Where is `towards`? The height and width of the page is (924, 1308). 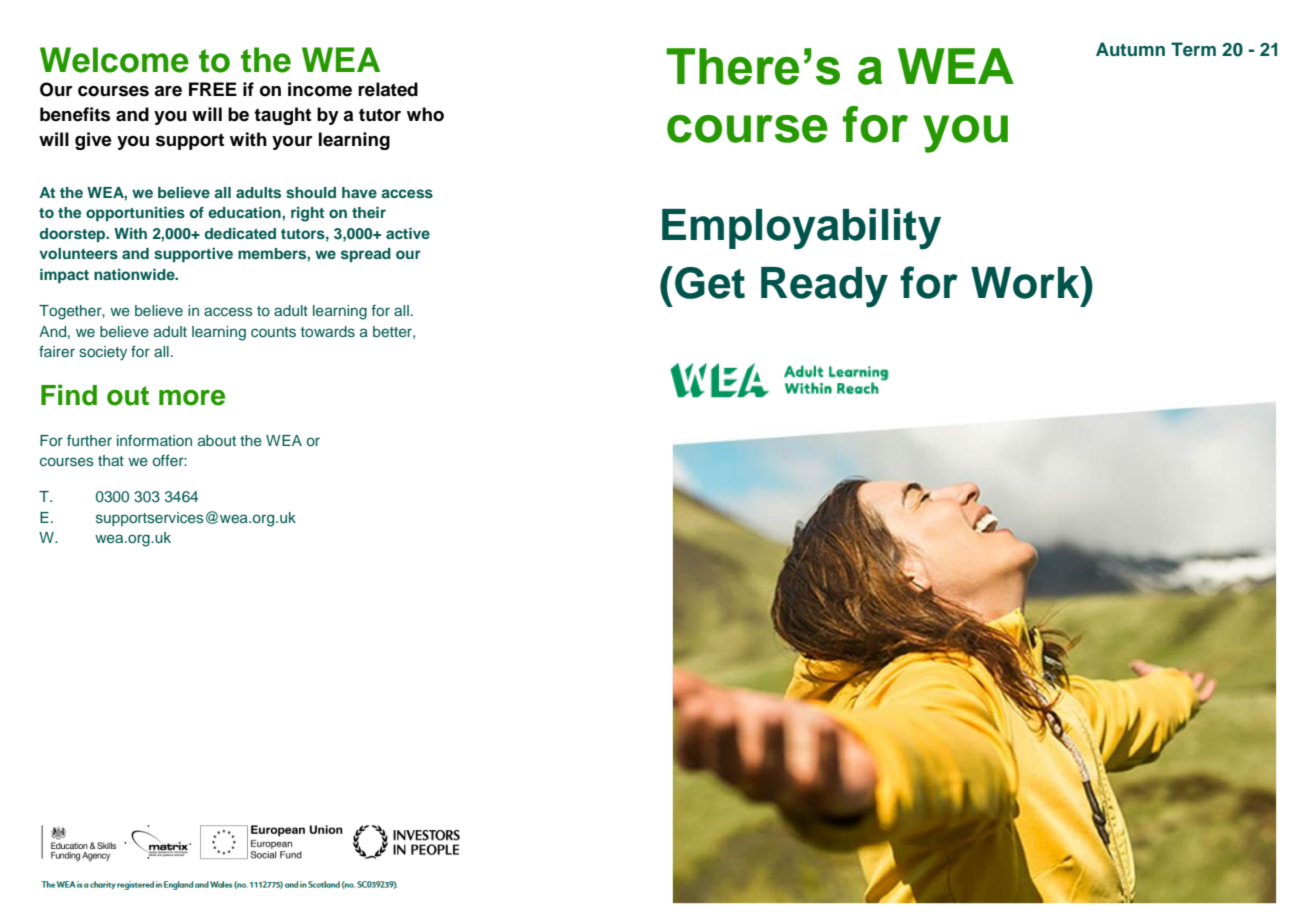 towards is located at coordinates (328, 331).
